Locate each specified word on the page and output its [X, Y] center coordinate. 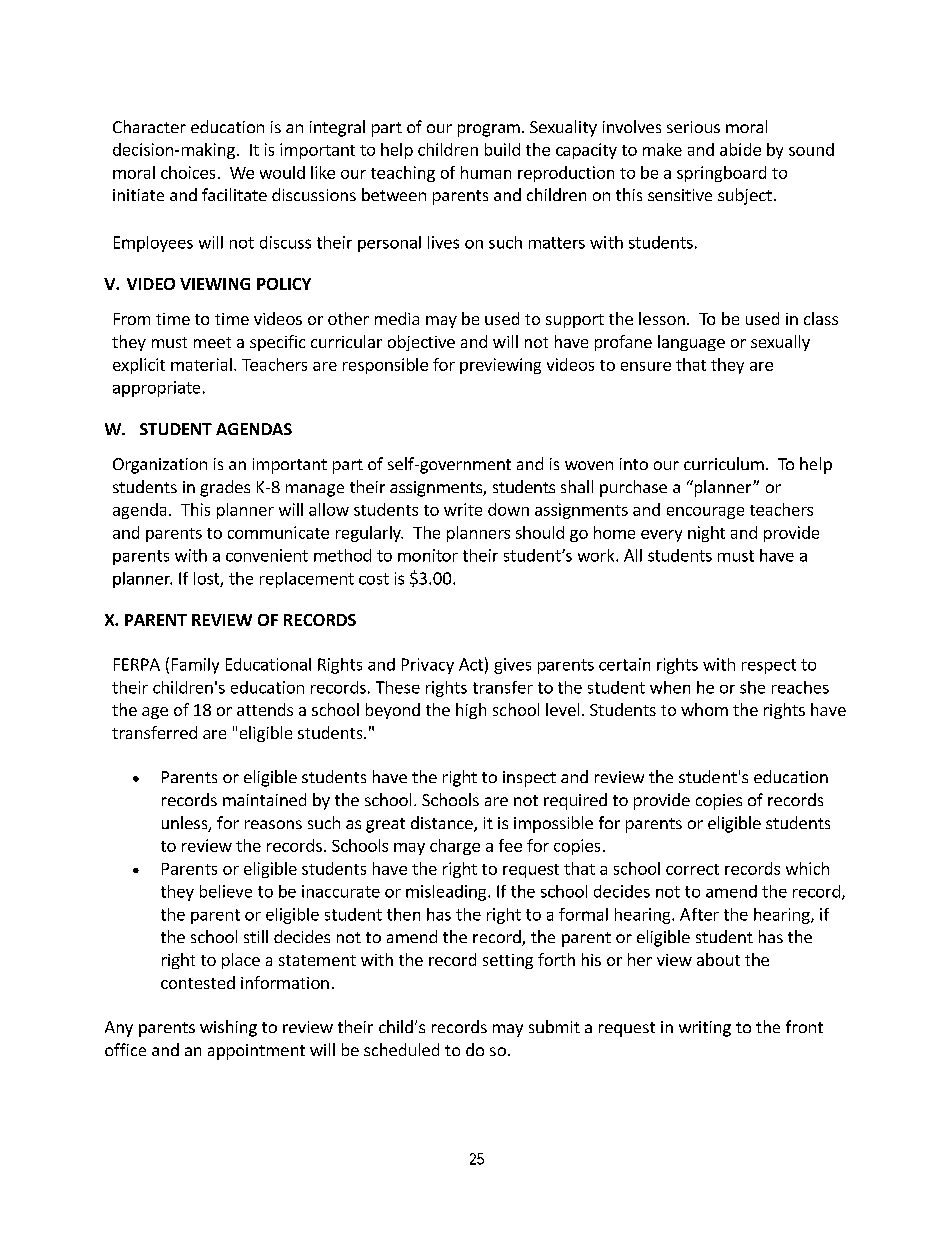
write [463, 509]
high [471, 711]
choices [188, 172]
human [486, 172]
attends [265, 709]
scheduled [401, 1049]
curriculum [724, 463]
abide [740, 149]
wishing [228, 1028]
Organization [160, 466]
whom [704, 709]
